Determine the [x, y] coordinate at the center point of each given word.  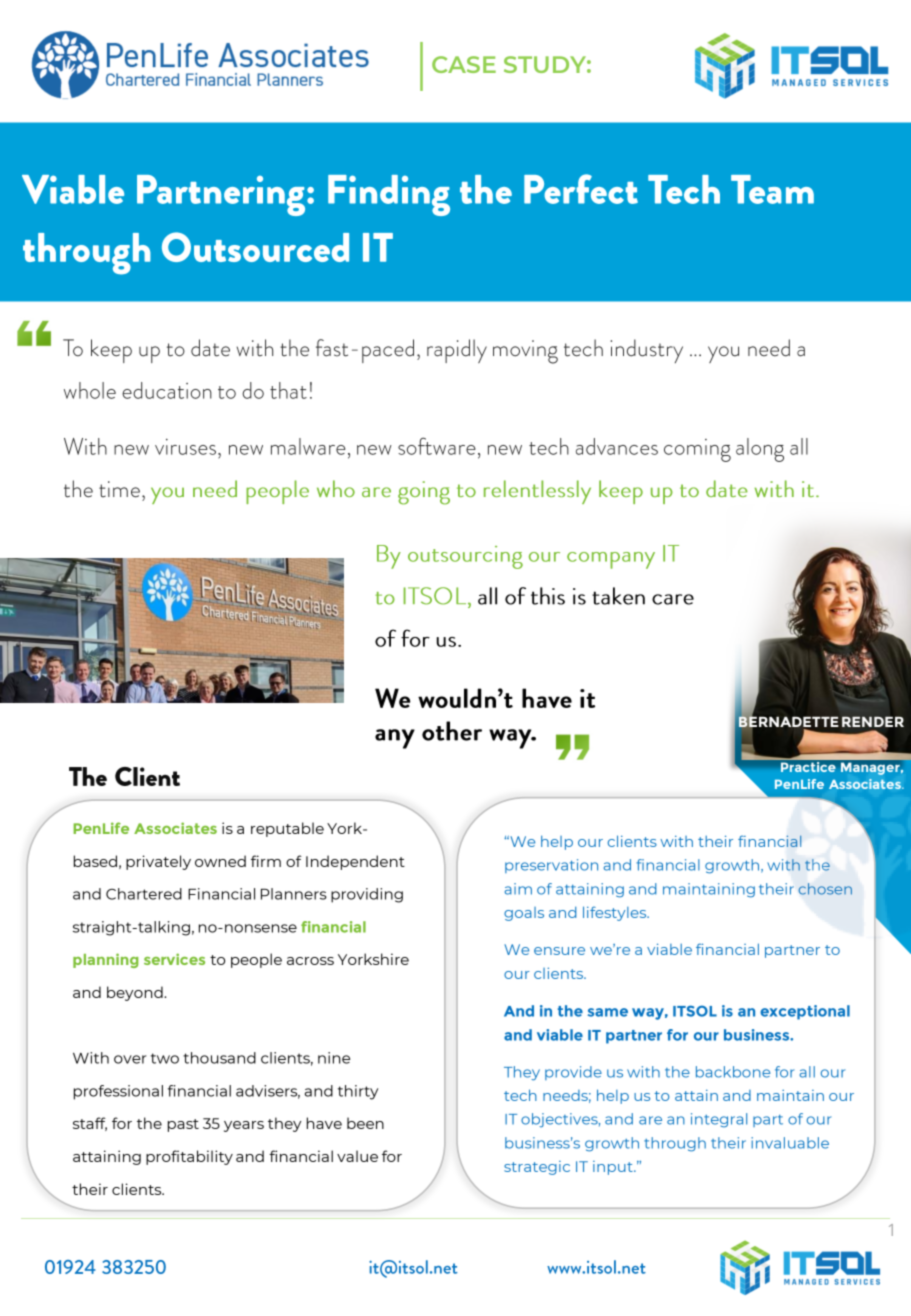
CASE [464, 64]
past [183, 1125]
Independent [355, 862]
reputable [287, 829]
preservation [551, 866]
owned [220, 861]
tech [520, 1095]
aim [518, 889]
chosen [825, 889]
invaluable [790, 1143]
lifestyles [616, 913]
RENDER [873, 721]
